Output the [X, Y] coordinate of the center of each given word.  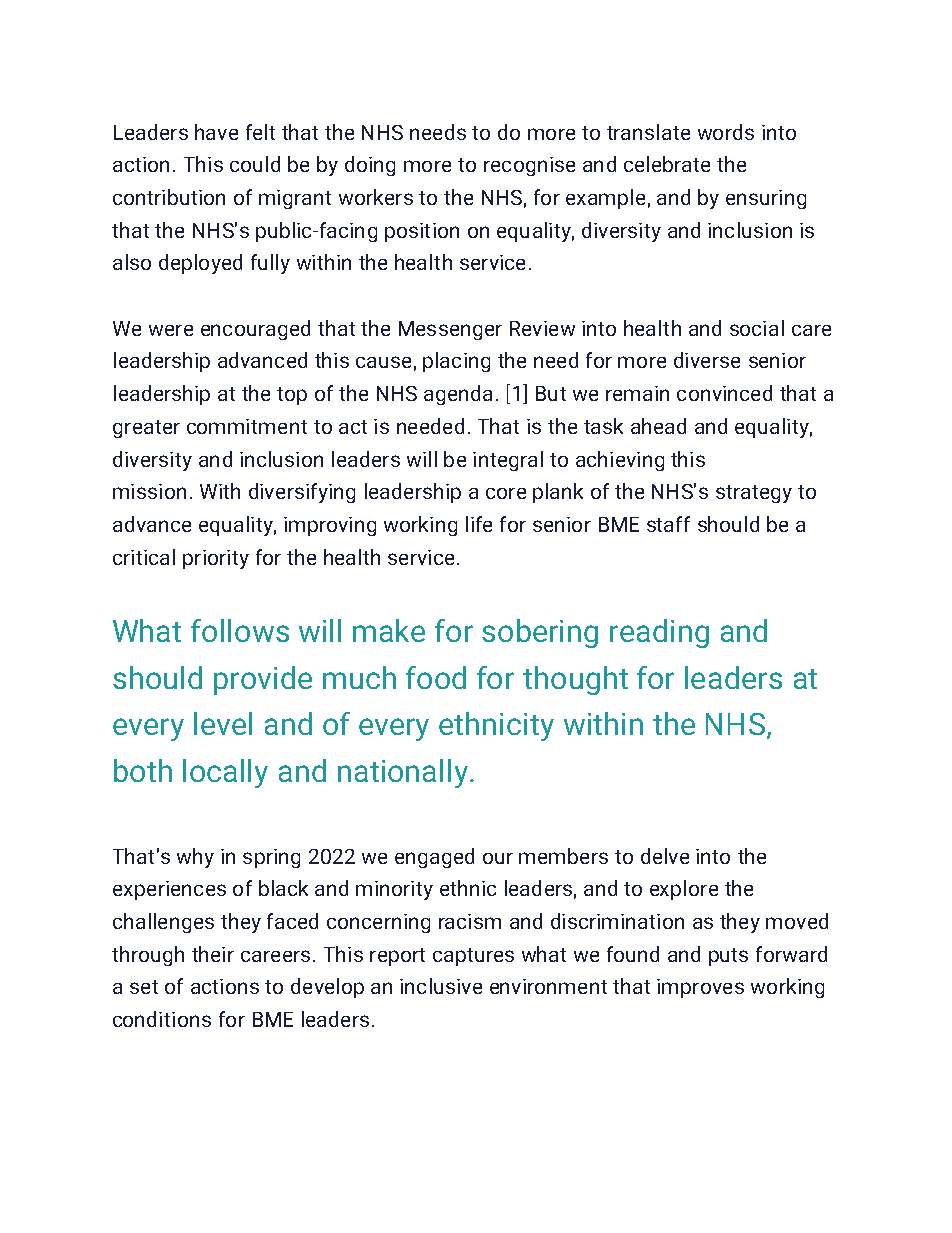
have [216, 132]
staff [668, 524]
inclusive [441, 986]
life [479, 524]
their [213, 954]
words [726, 132]
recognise [529, 166]
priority [216, 559]
